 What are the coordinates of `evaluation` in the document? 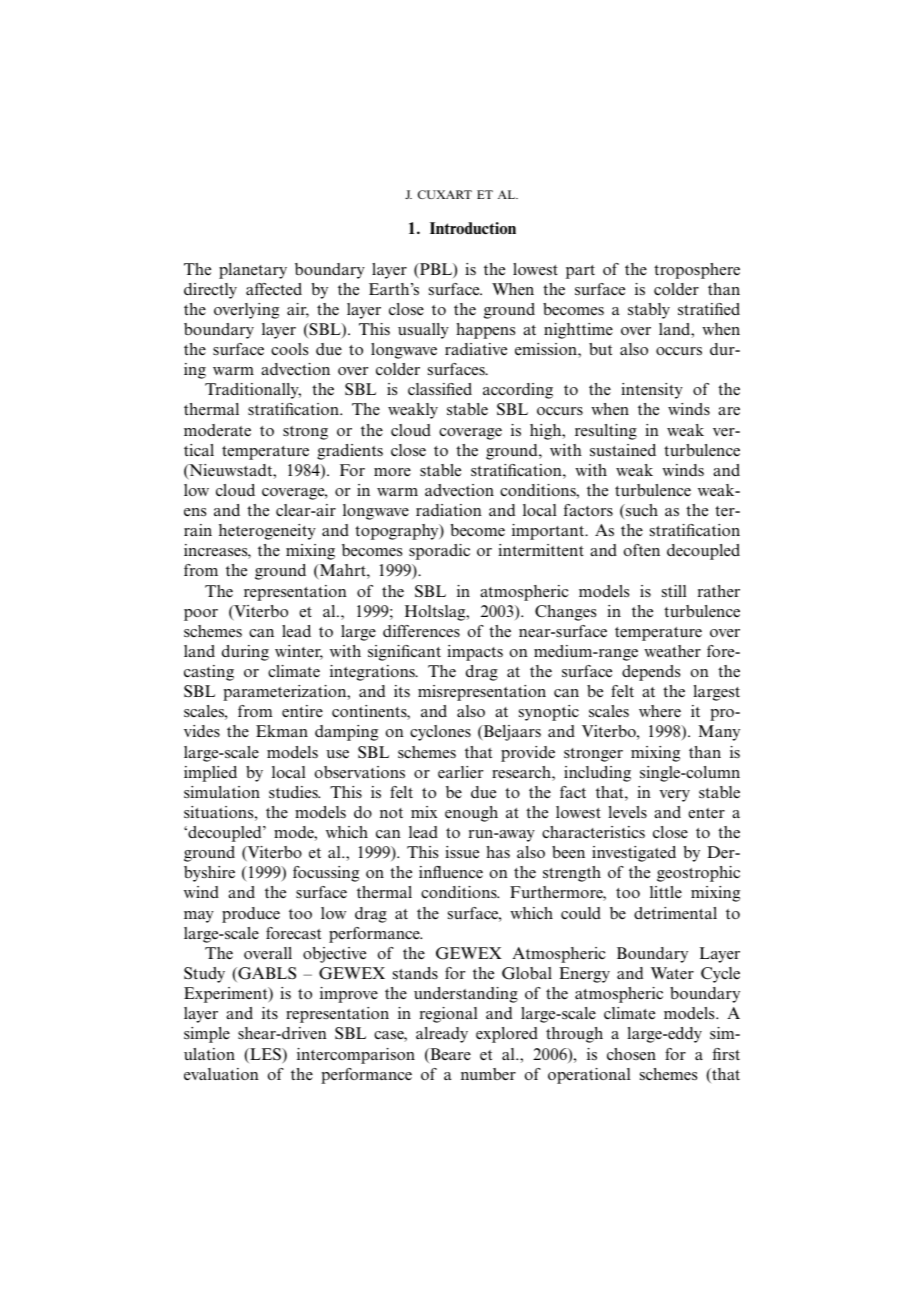 It's located at (221, 1074).
